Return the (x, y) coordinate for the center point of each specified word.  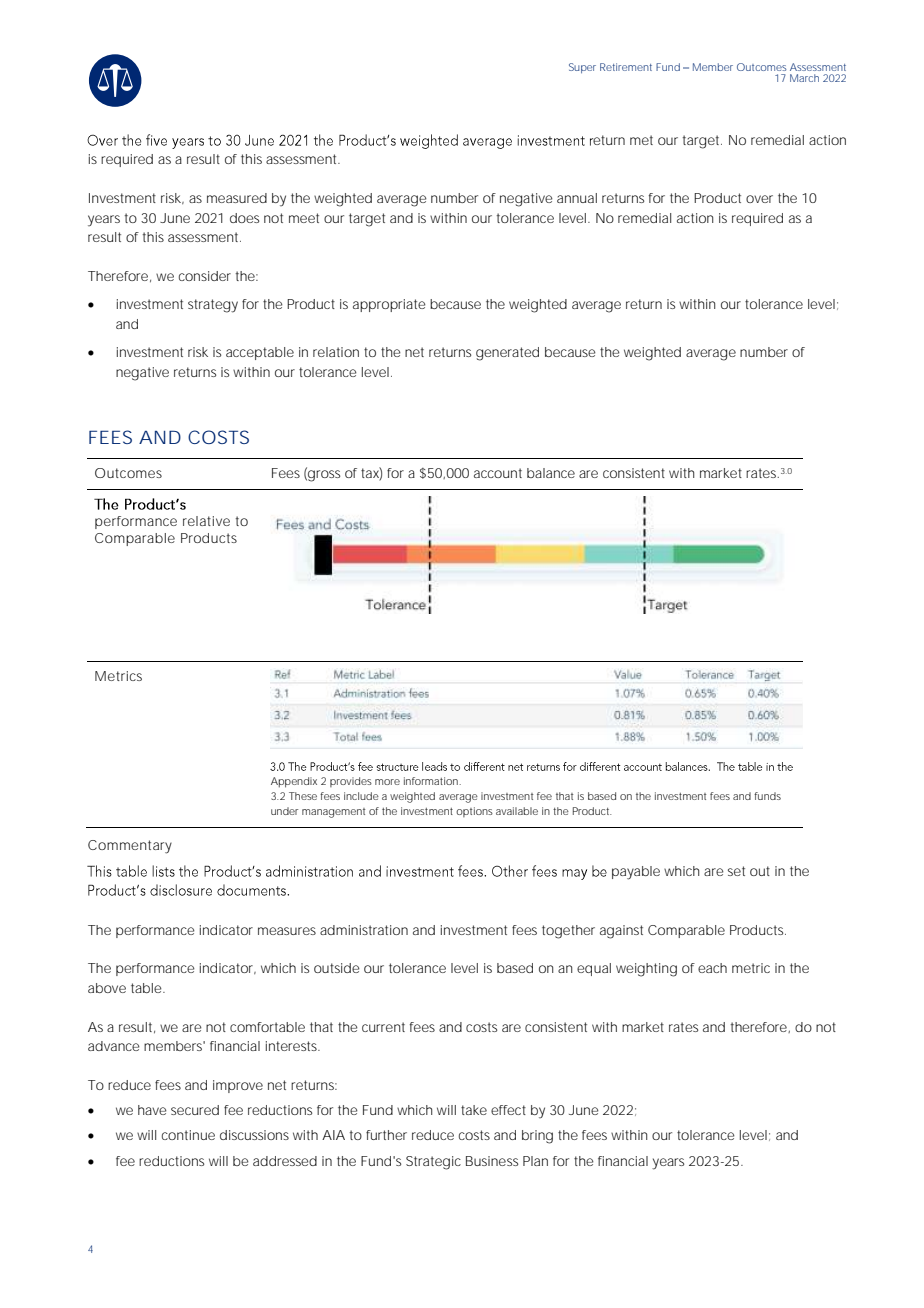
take (474, 1110)
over (759, 199)
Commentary (130, 847)
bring (537, 1137)
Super (582, 68)
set (736, 871)
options (474, 812)
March (804, 78)
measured (237, 198)
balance (551, 473)
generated (507, 354)
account (498, 473)
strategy (213, 306)
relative (206, 521)
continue (188, 1135)
